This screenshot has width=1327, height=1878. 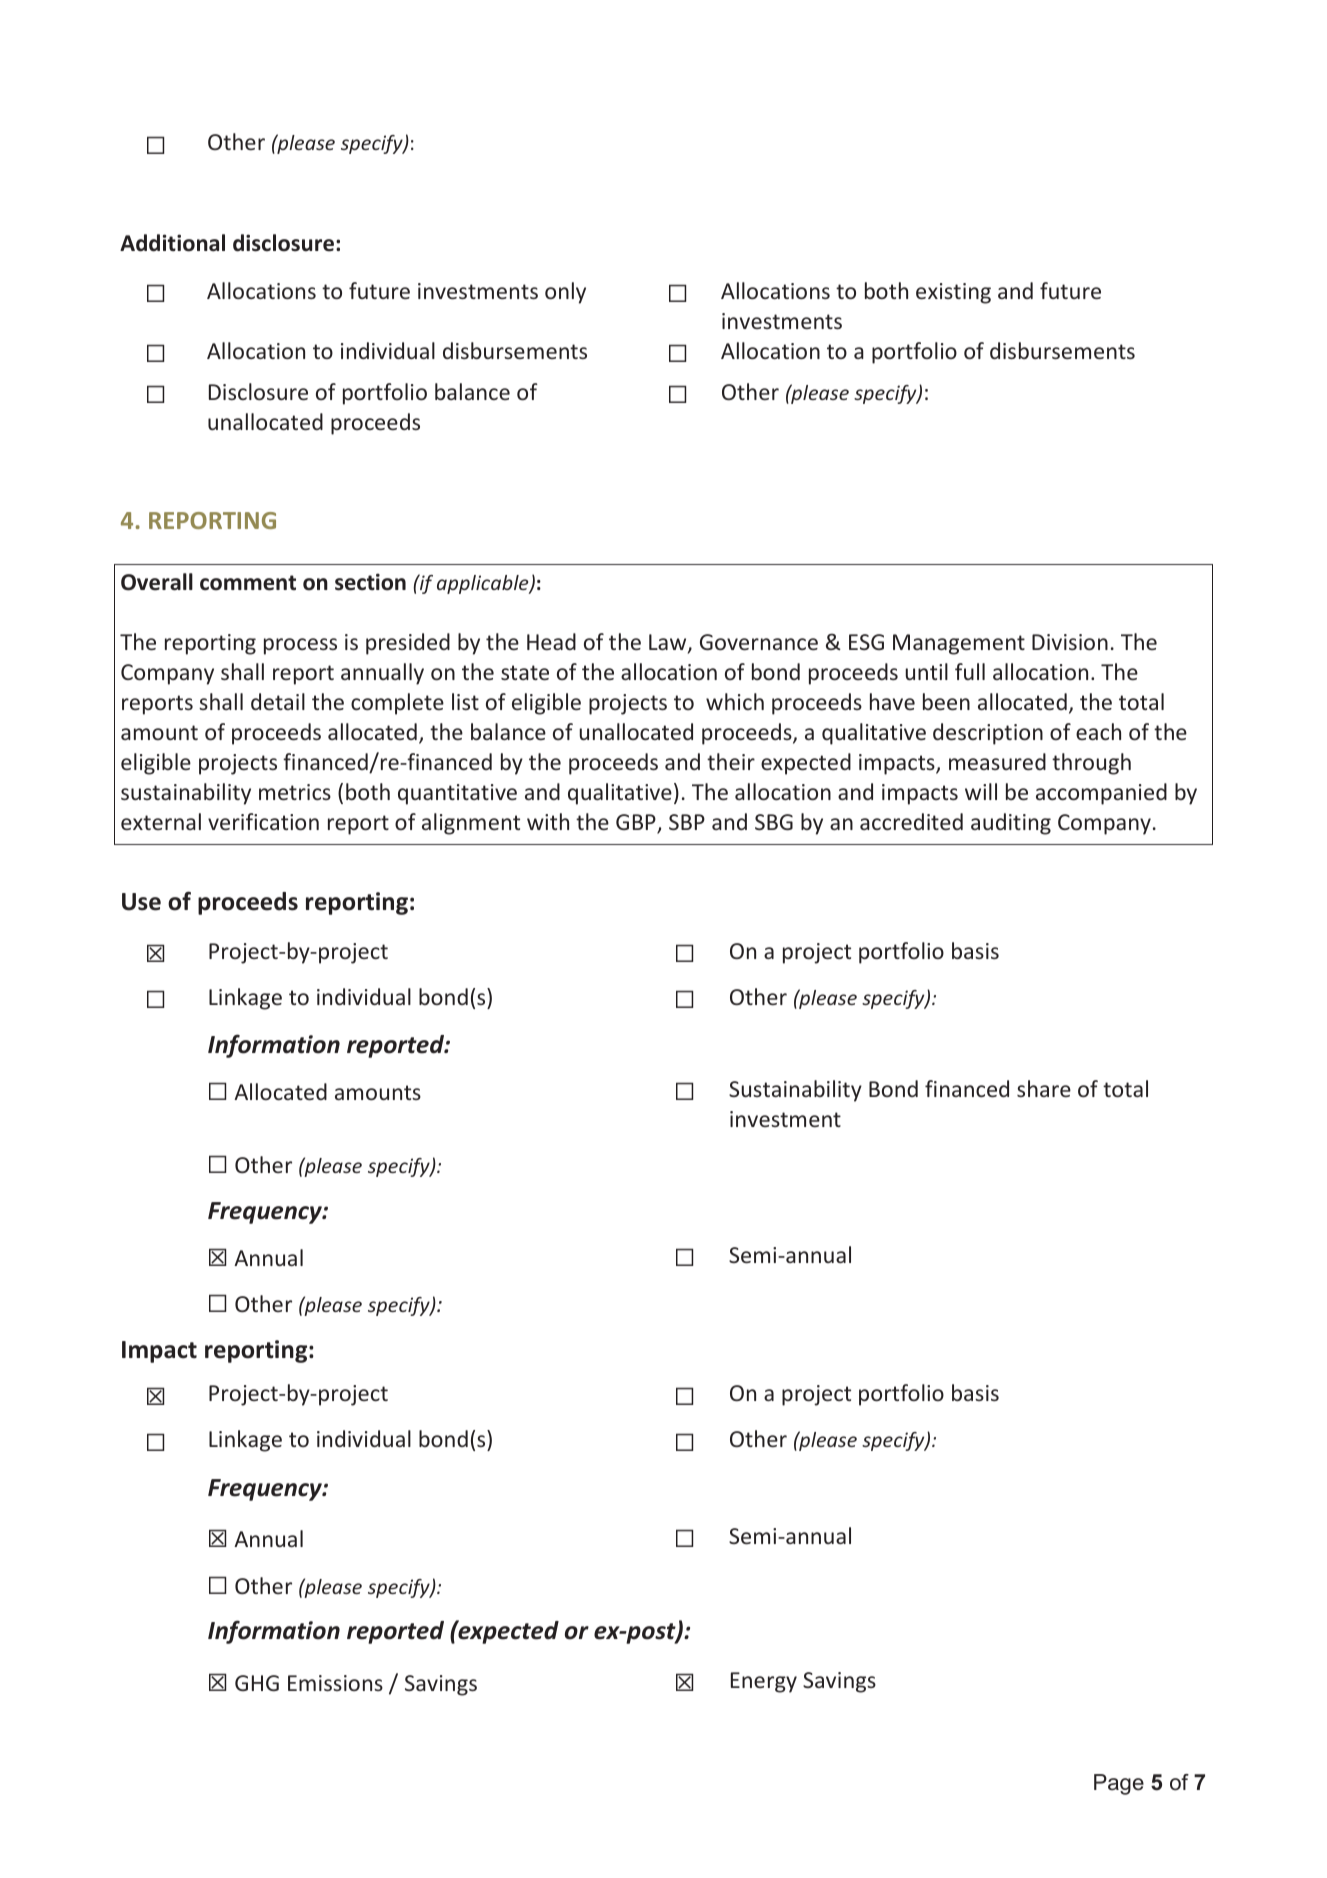 I want to click on Use, so click(x=141, y=902).
